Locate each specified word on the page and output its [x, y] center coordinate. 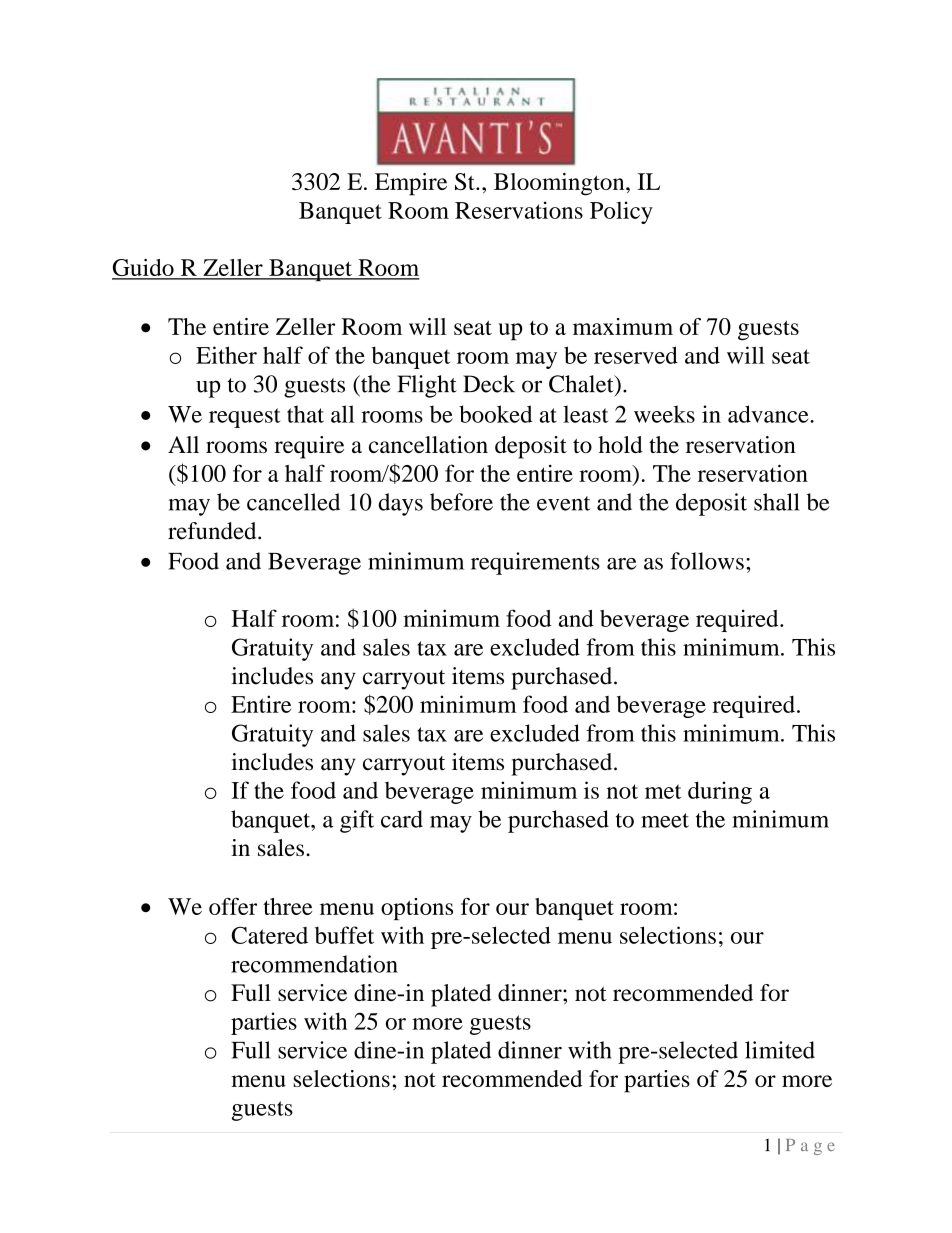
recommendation [314, 964]
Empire [411, 184]
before [461, 502]
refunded [213, 531]
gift [357, 821]
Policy [621, 212]
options [417, 909]
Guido [144, 269]
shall [777, 502]
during [720, 792]
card [402, 819]
